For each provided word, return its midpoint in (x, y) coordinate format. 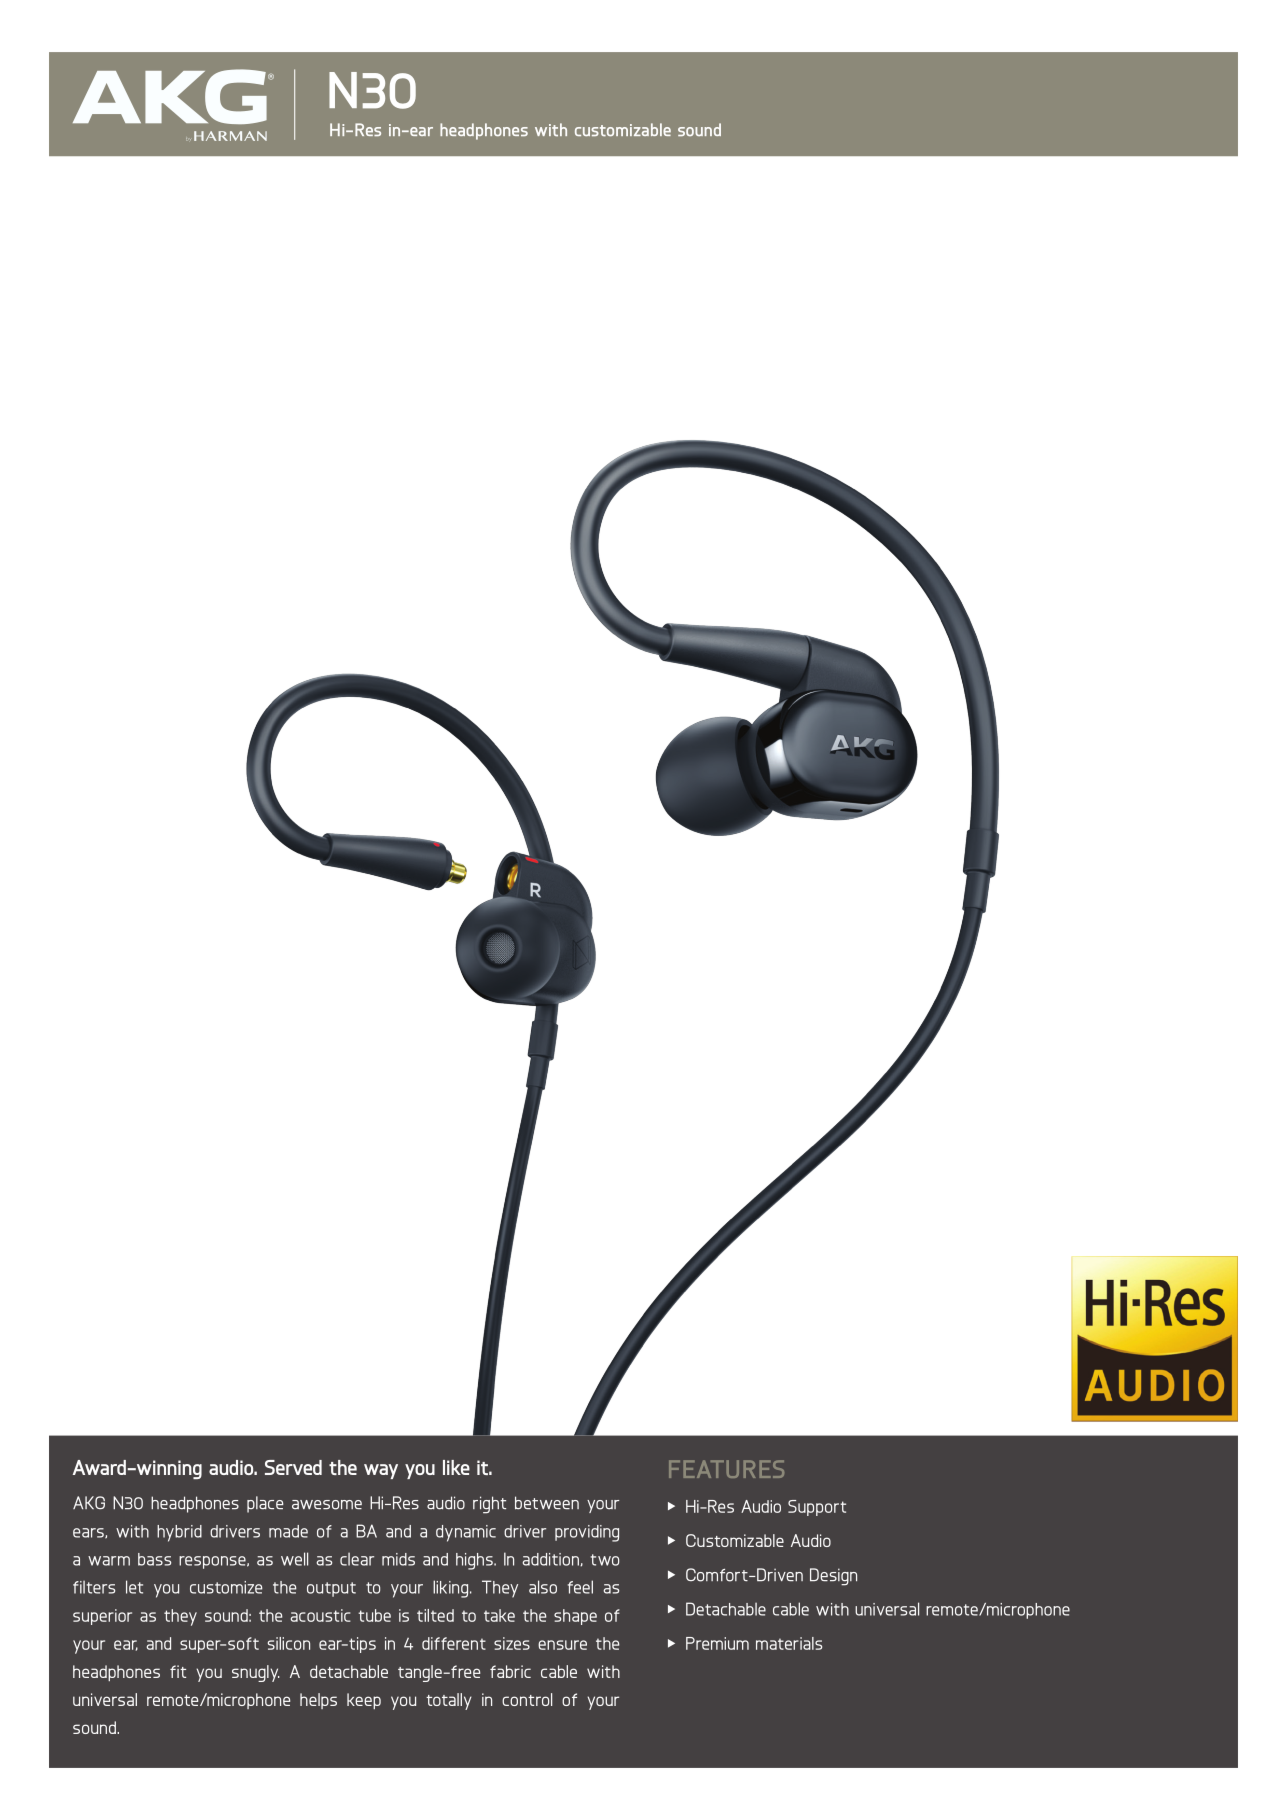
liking (452, 1589)
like (456, 1467)
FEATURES (726, 1469)
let (134, 1587)
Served (293, 1467)
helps (318, 1701)
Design (833, 1577)
